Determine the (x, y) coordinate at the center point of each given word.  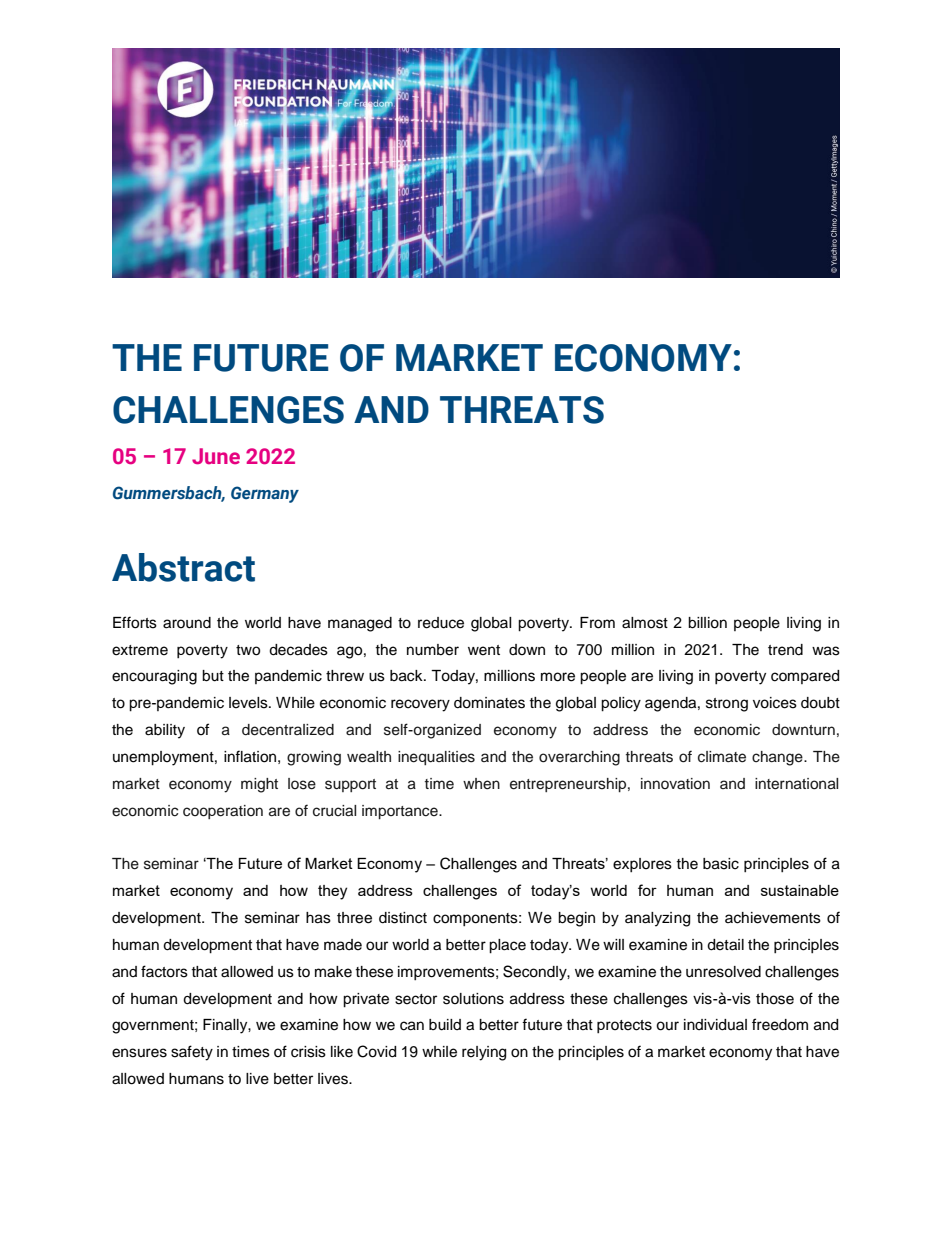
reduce (441, 623)
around (187, 623)
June (216, 456)
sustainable (800, 890)
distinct (403, 918)
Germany (265, 494)
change (778, 758)
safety (192, 1053)
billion (707, 623)
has (318, 918)
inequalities (436, 758)
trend (785, 650)
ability (165, 731)
